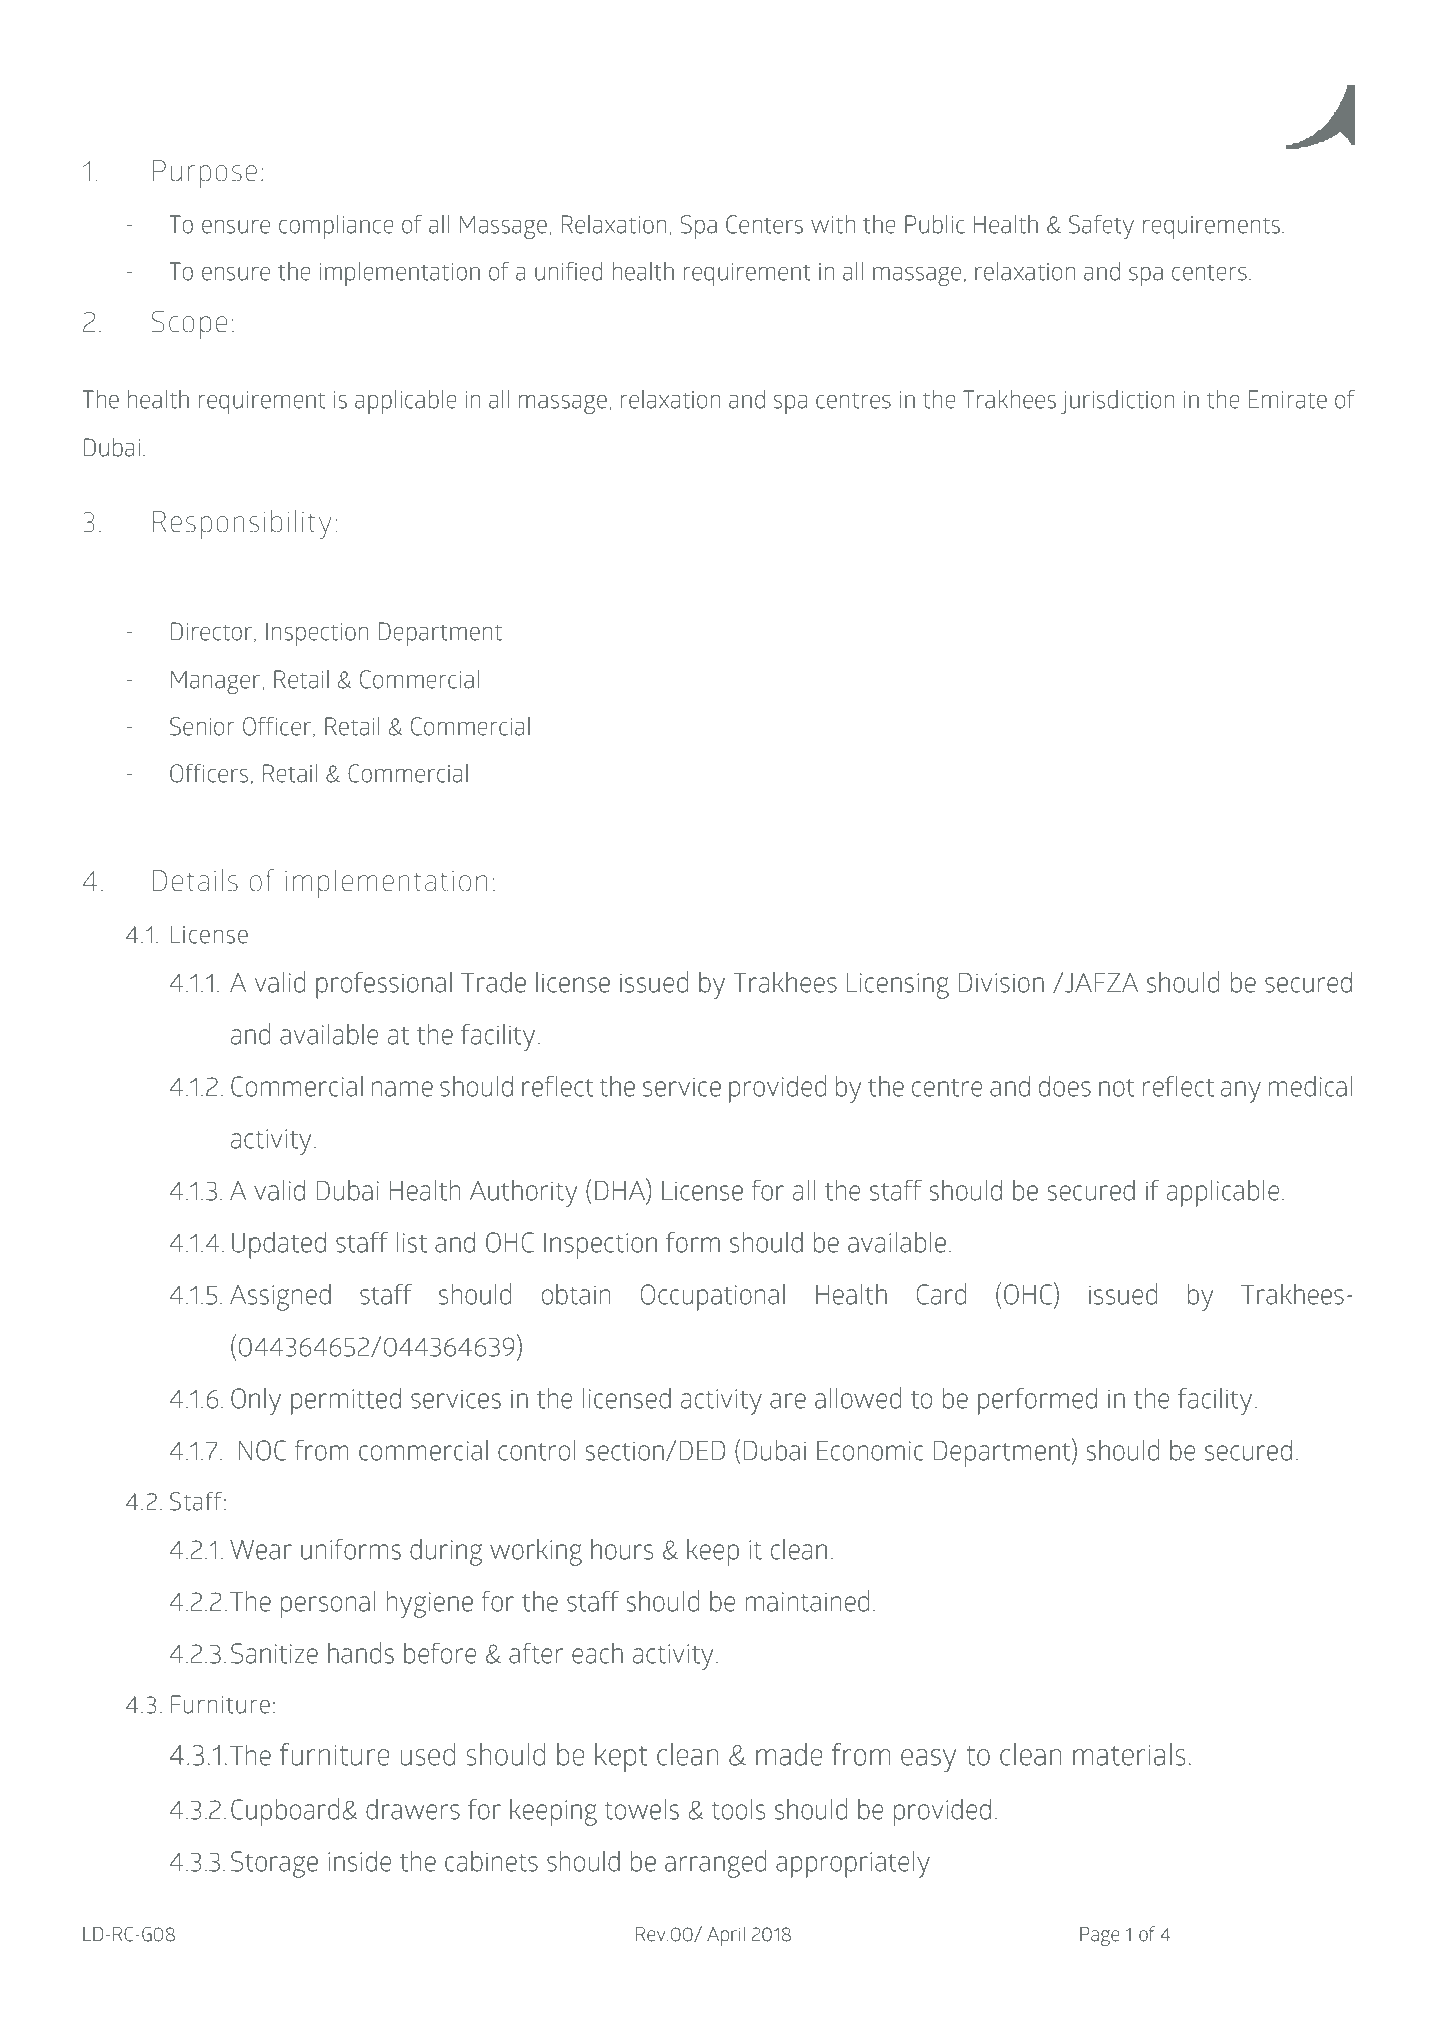  What do you see at coordinates (1117, 1088) in the screenshot?
I see `not` at bounding box center [1117, 1088].
